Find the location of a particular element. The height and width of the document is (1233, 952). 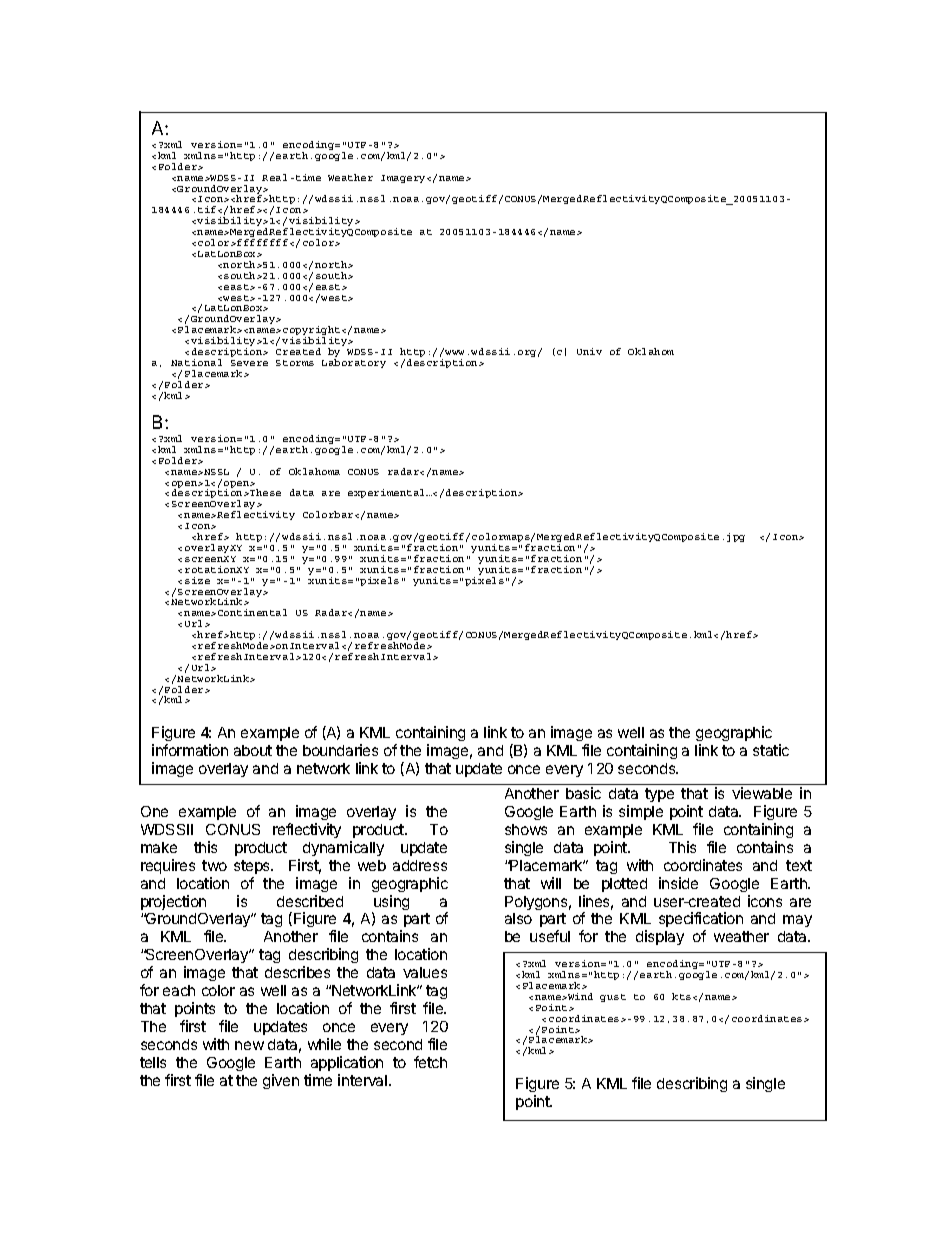

Univ is located at coordinates (589, 351).
